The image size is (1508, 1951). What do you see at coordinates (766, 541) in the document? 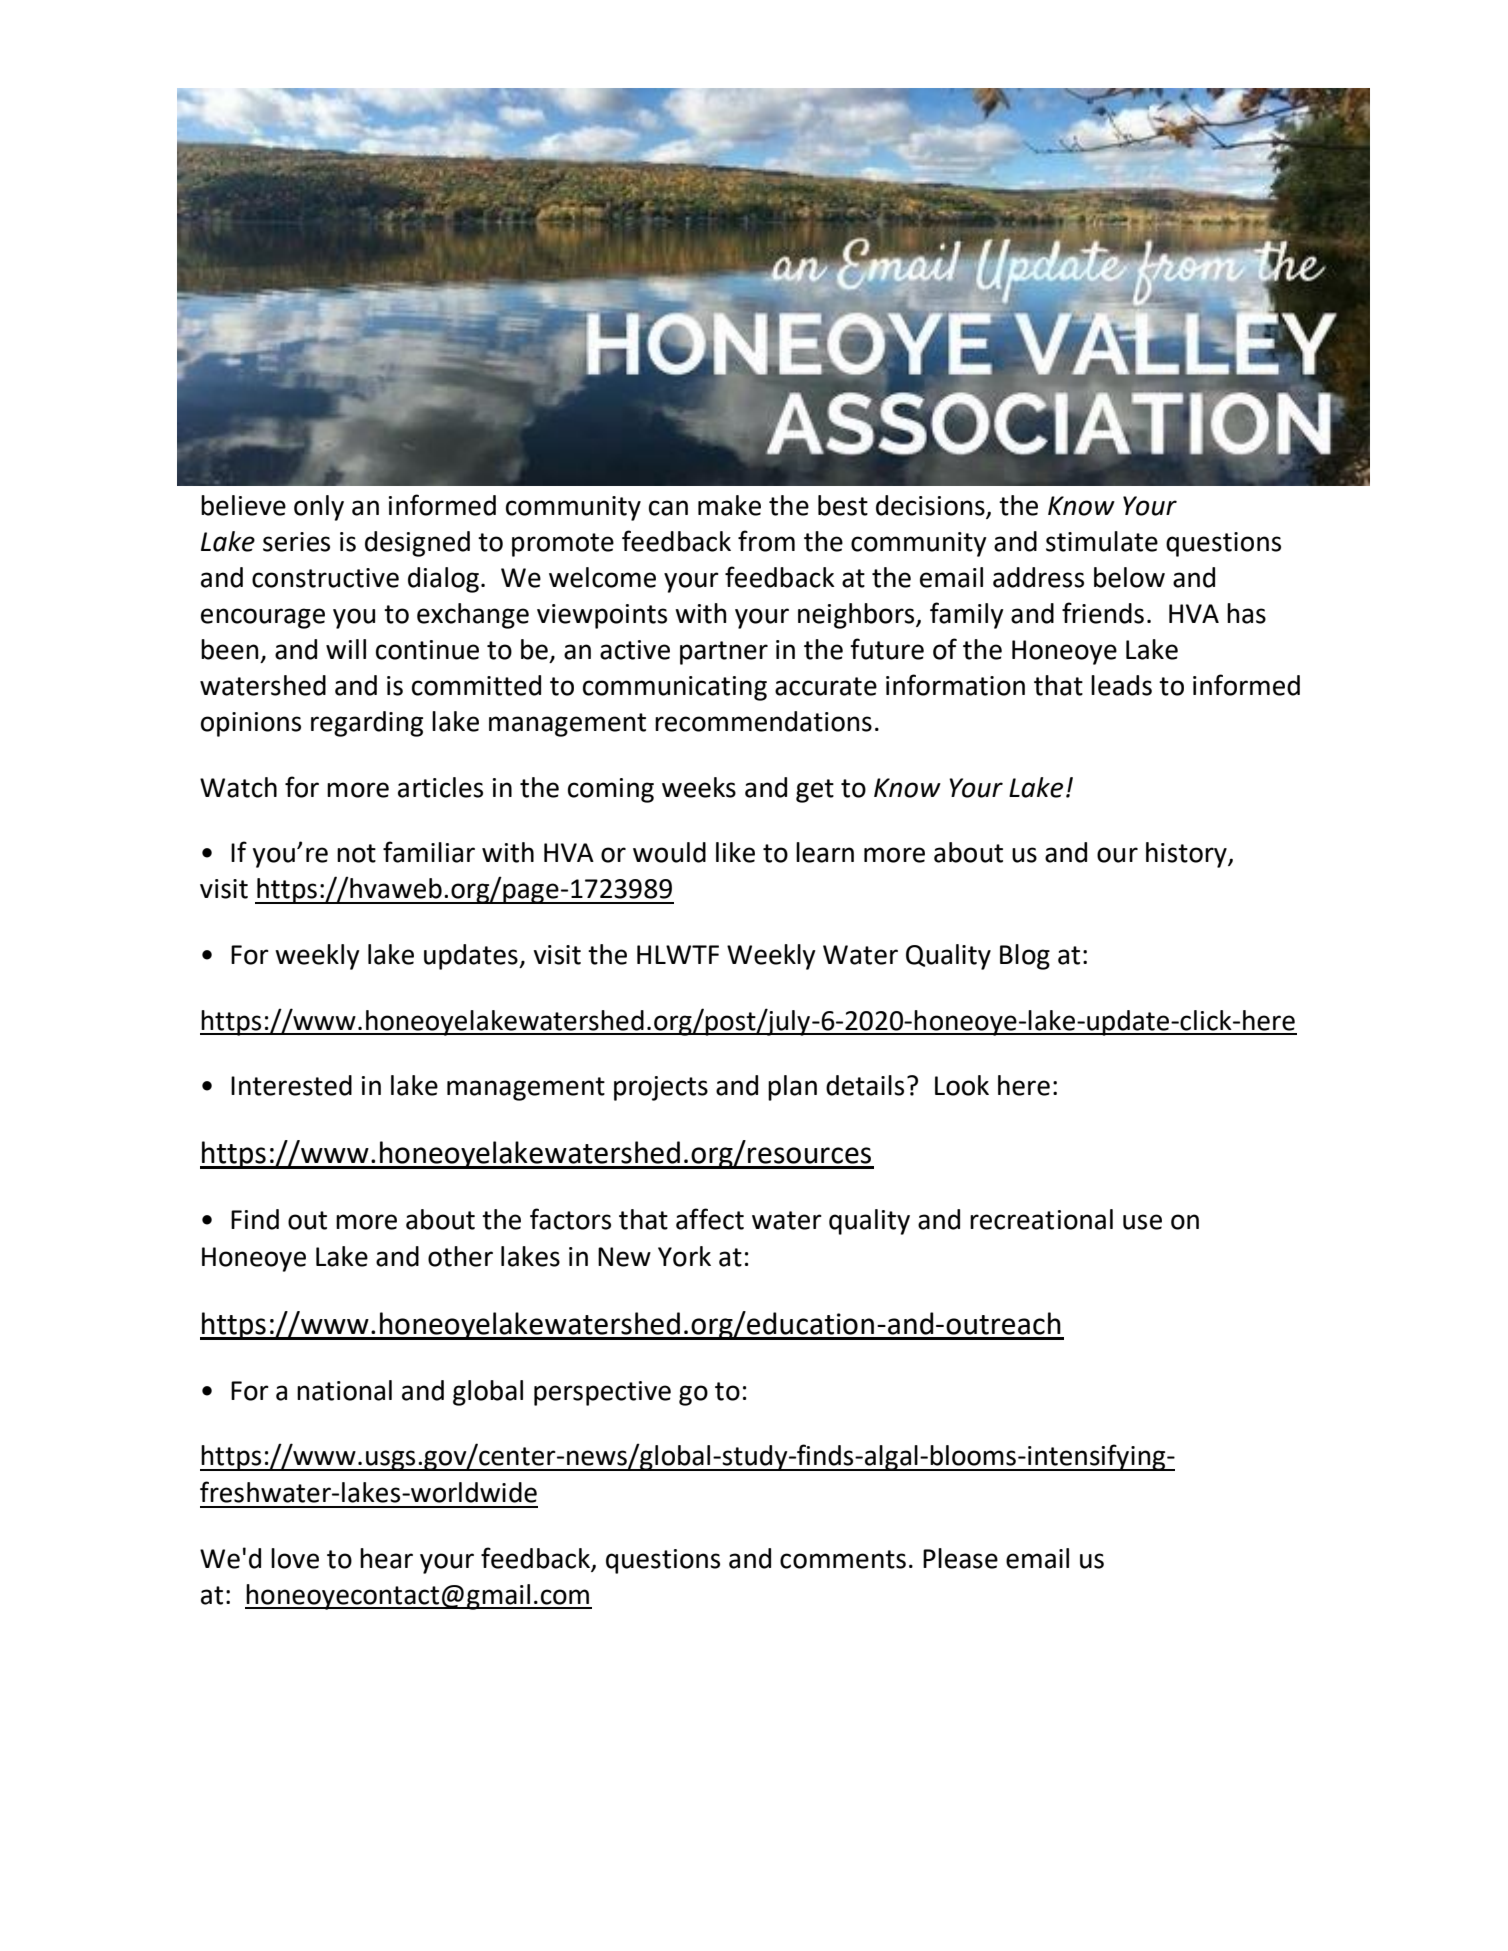
I see `from` at bounding box center [766, 541].
